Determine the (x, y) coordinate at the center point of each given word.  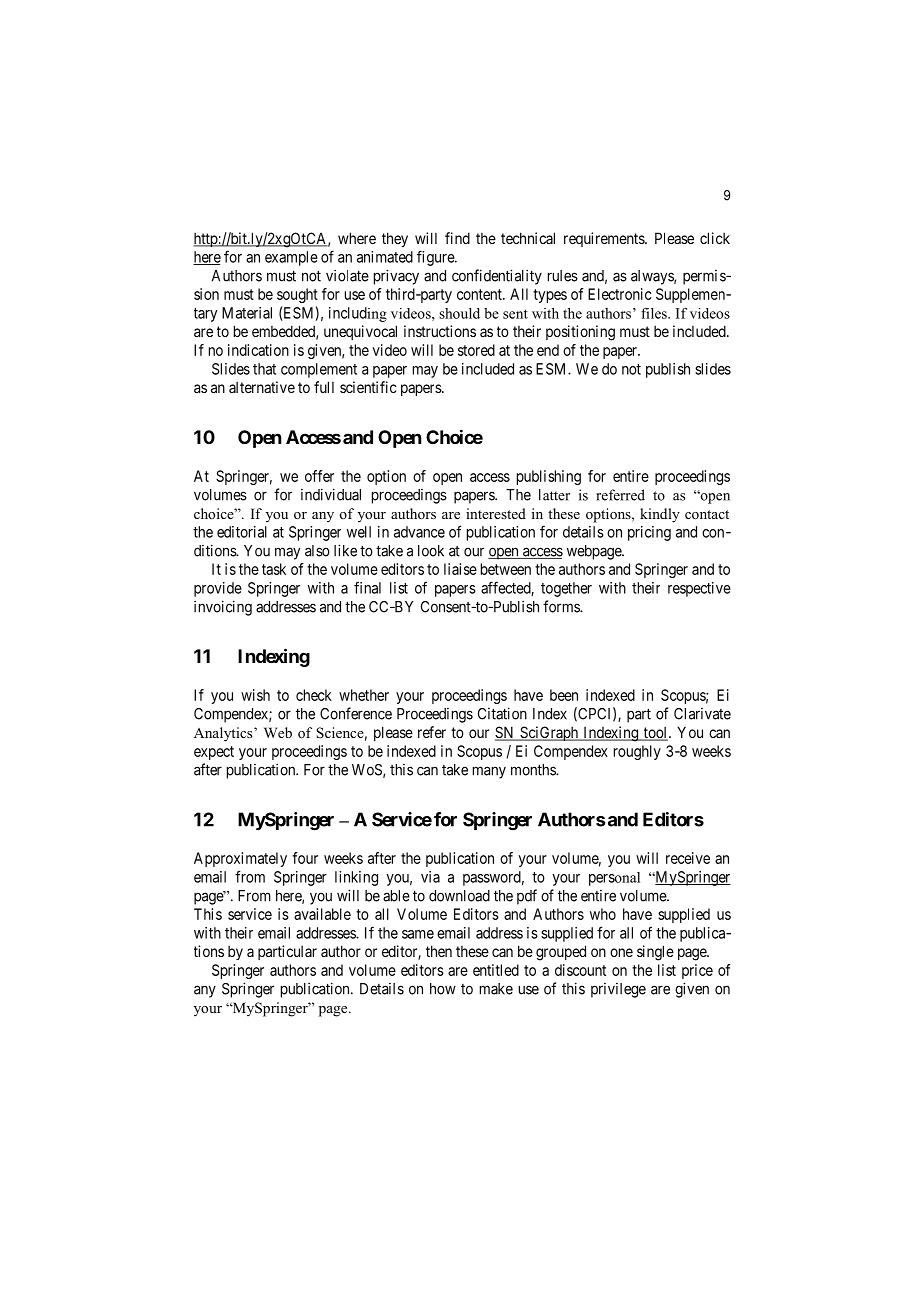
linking (356, 878)
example (291, 258)
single (655, 953)
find (457, 238)
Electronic (619, 294)
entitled (496, 970)
